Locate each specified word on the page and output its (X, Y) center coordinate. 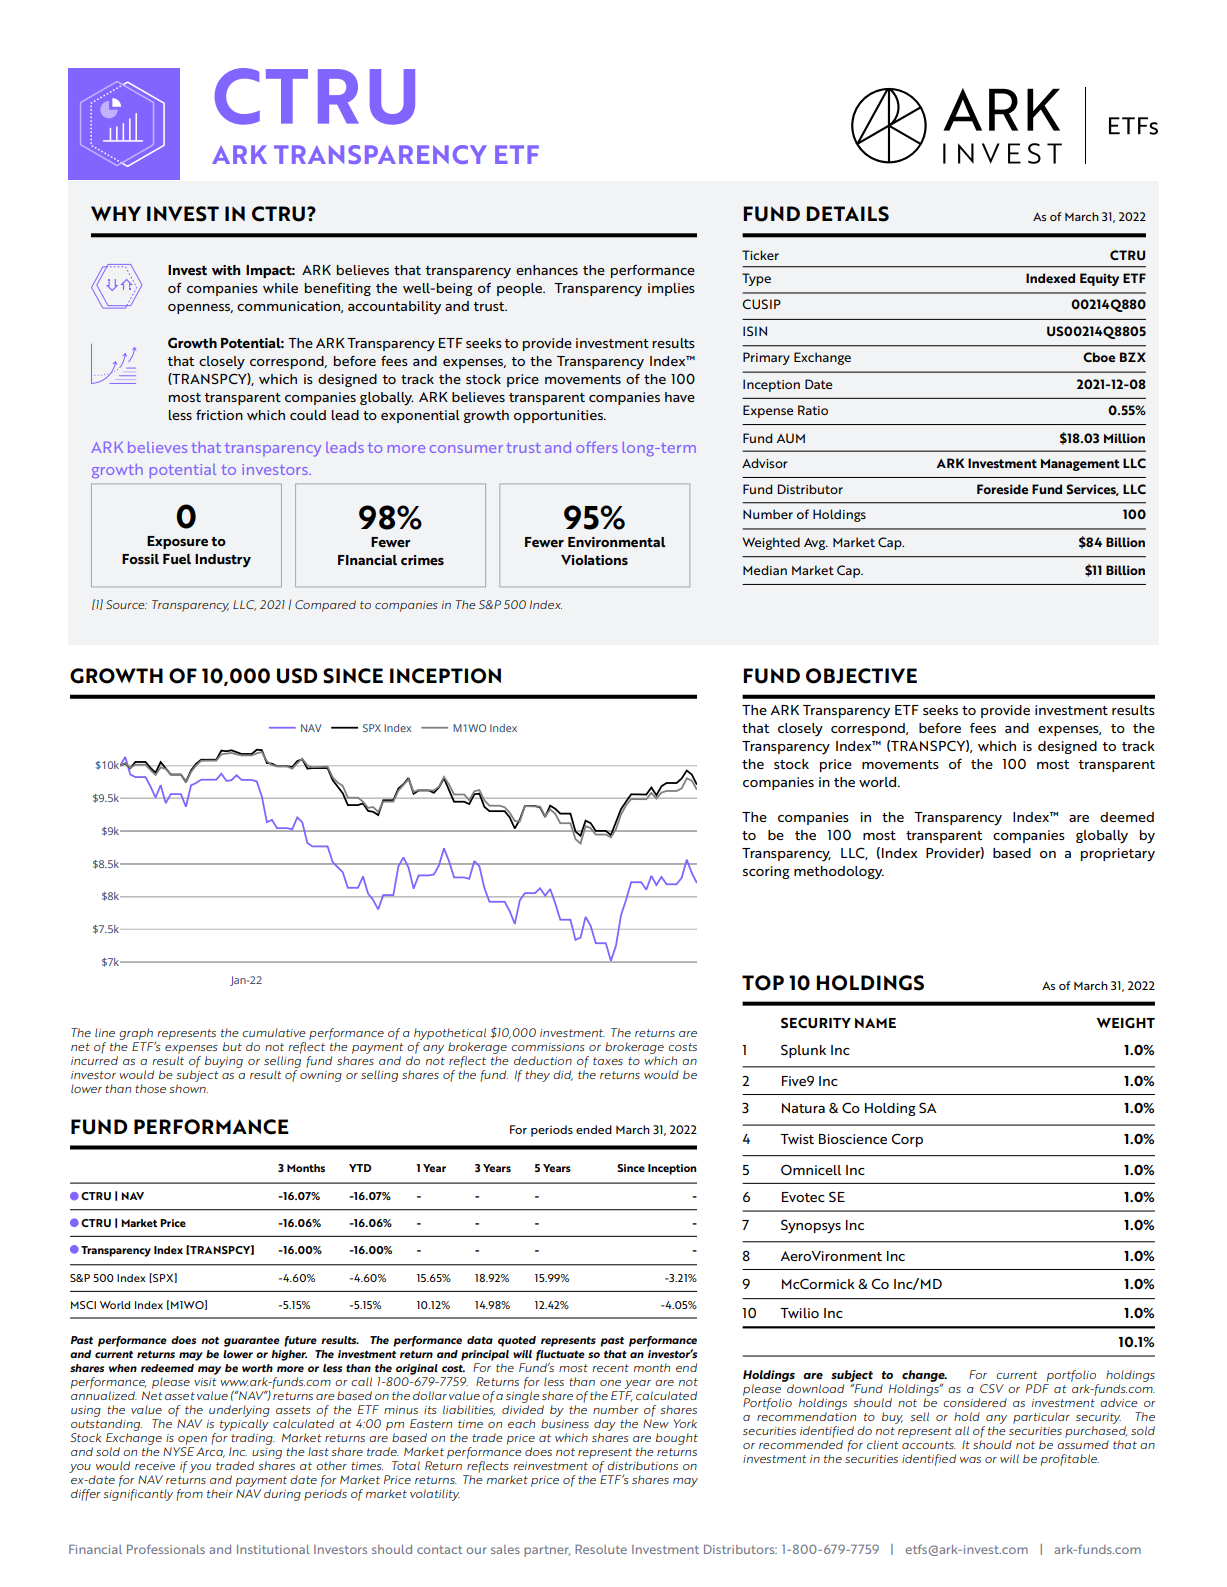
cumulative (274, 1032)
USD (297, 676)
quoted (517, 1341)
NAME (875, 1023)
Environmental (617, 542)
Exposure (177, 542)
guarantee (252, 1342)
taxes (608, 1061)
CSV (992, 1388)
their (220, 1493)
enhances (547, 270)
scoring (766, 872)
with (226, 270)
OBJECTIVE (861, 676)
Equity (1099, 279)
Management (1080, 465)
